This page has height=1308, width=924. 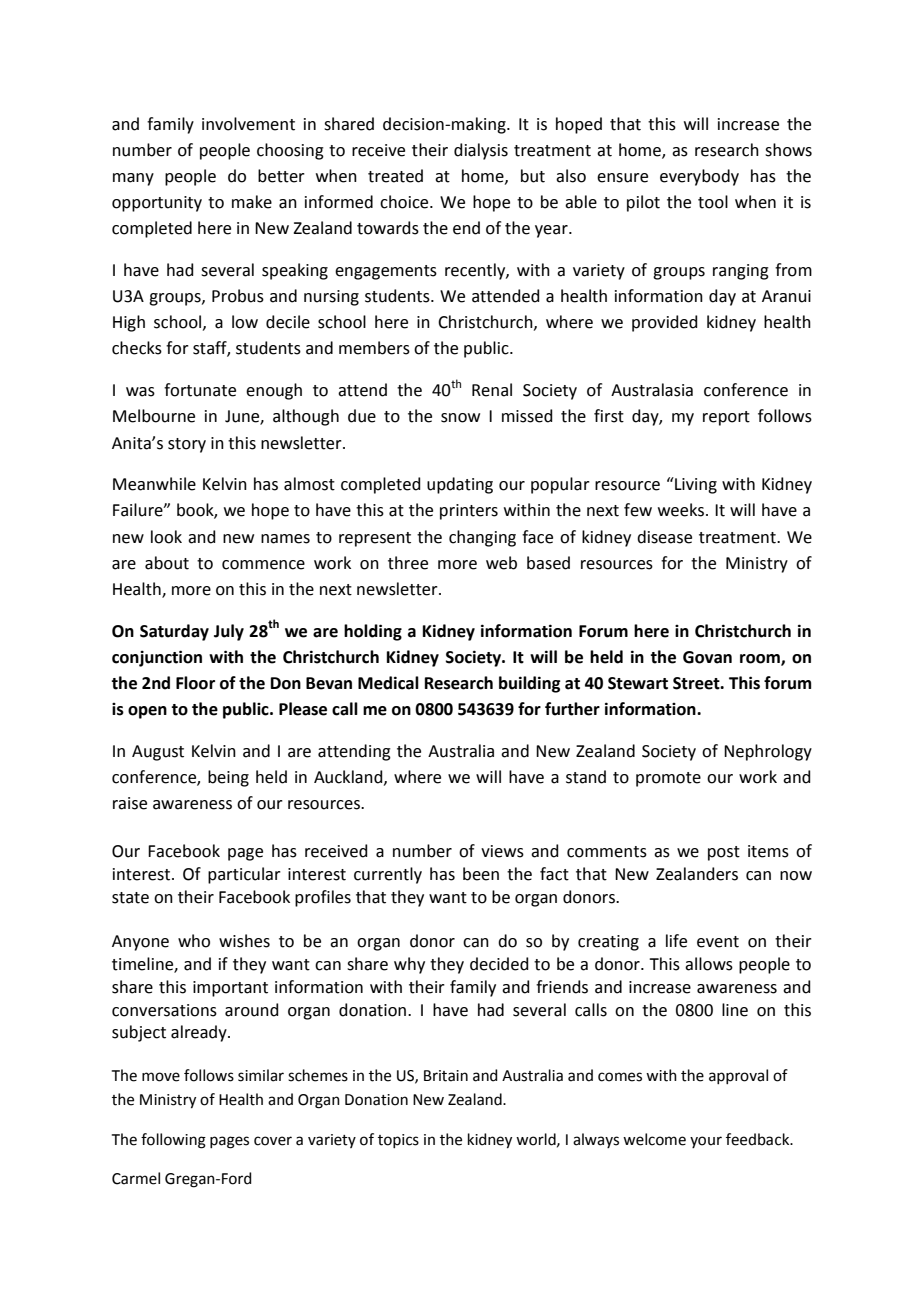 What do you see at coordinates (173, 1141) in the page?
I see `following` at bounding box center [173, 1141].
